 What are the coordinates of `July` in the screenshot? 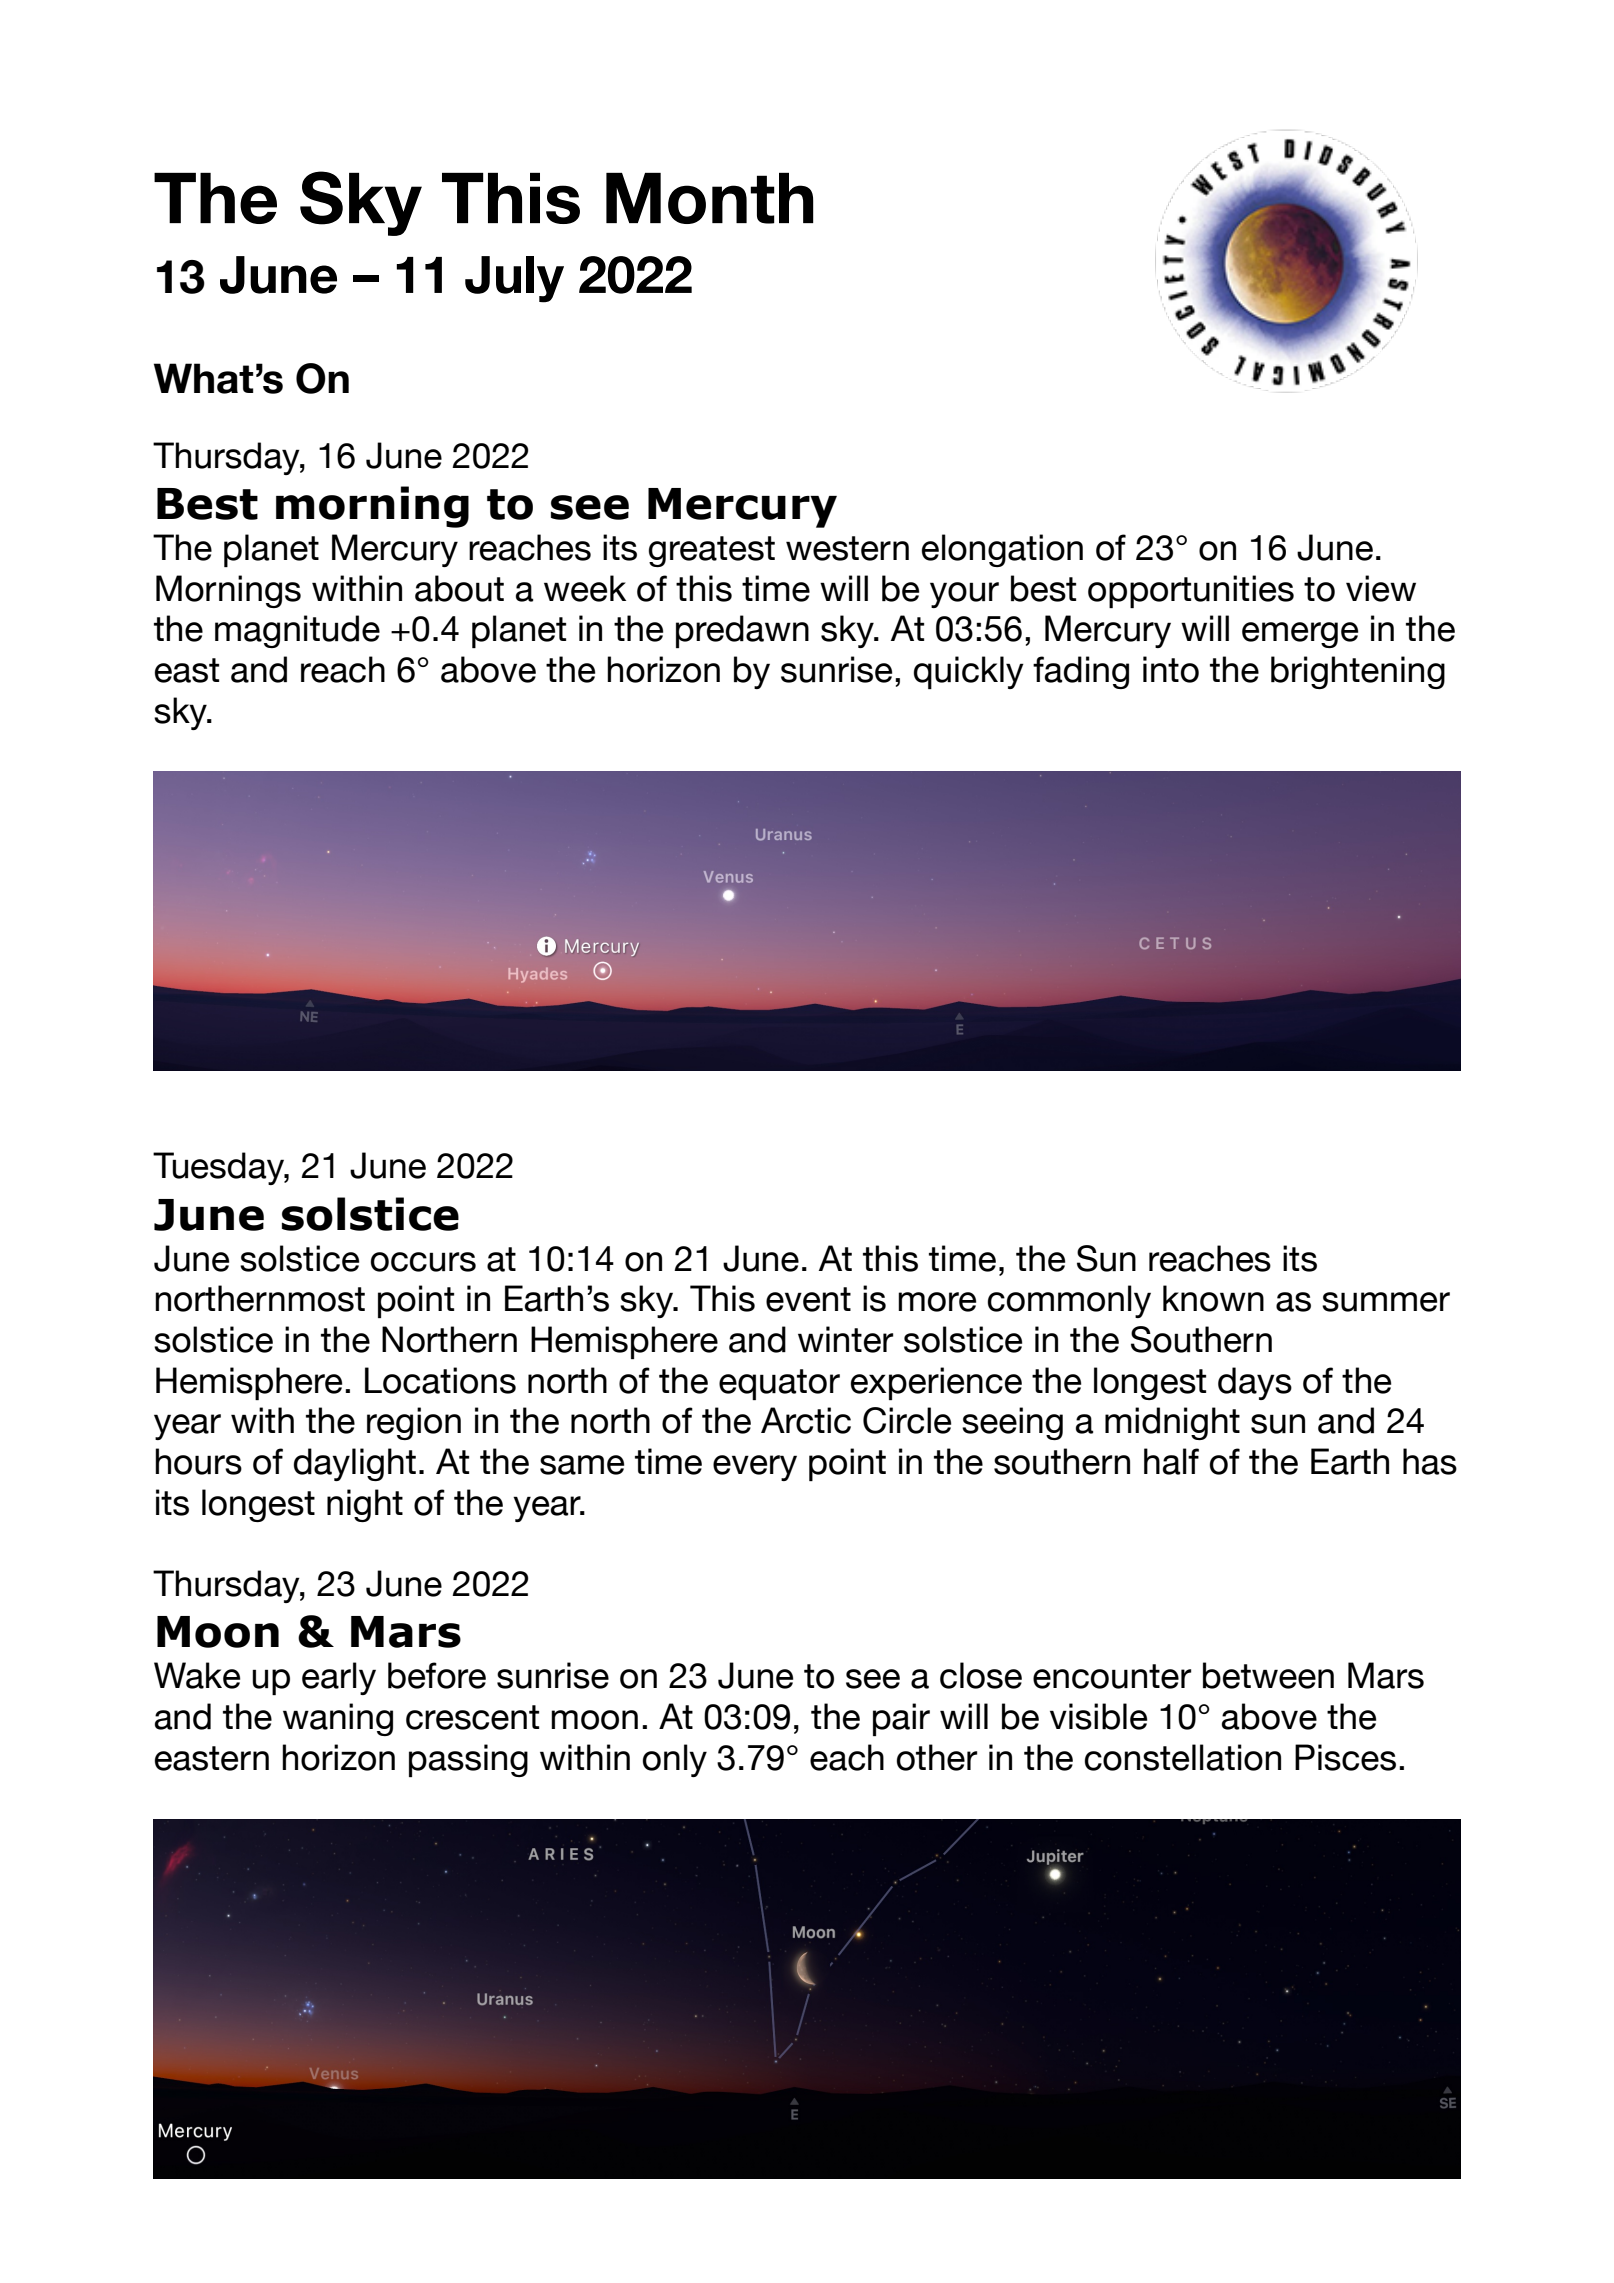 It's located at (514, 279).
